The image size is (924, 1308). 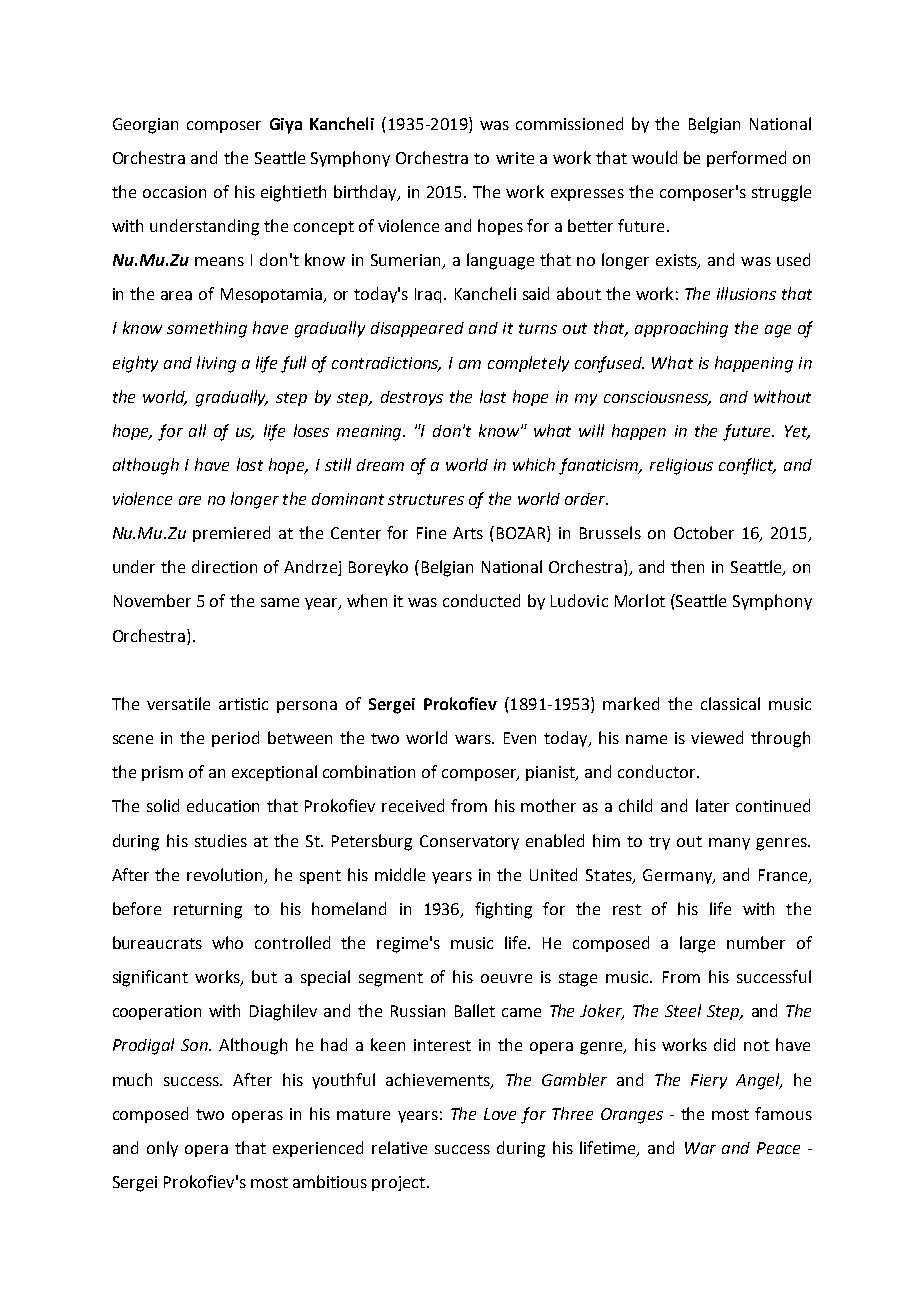 I want to click on occasion, so click(x=174, y=192).
